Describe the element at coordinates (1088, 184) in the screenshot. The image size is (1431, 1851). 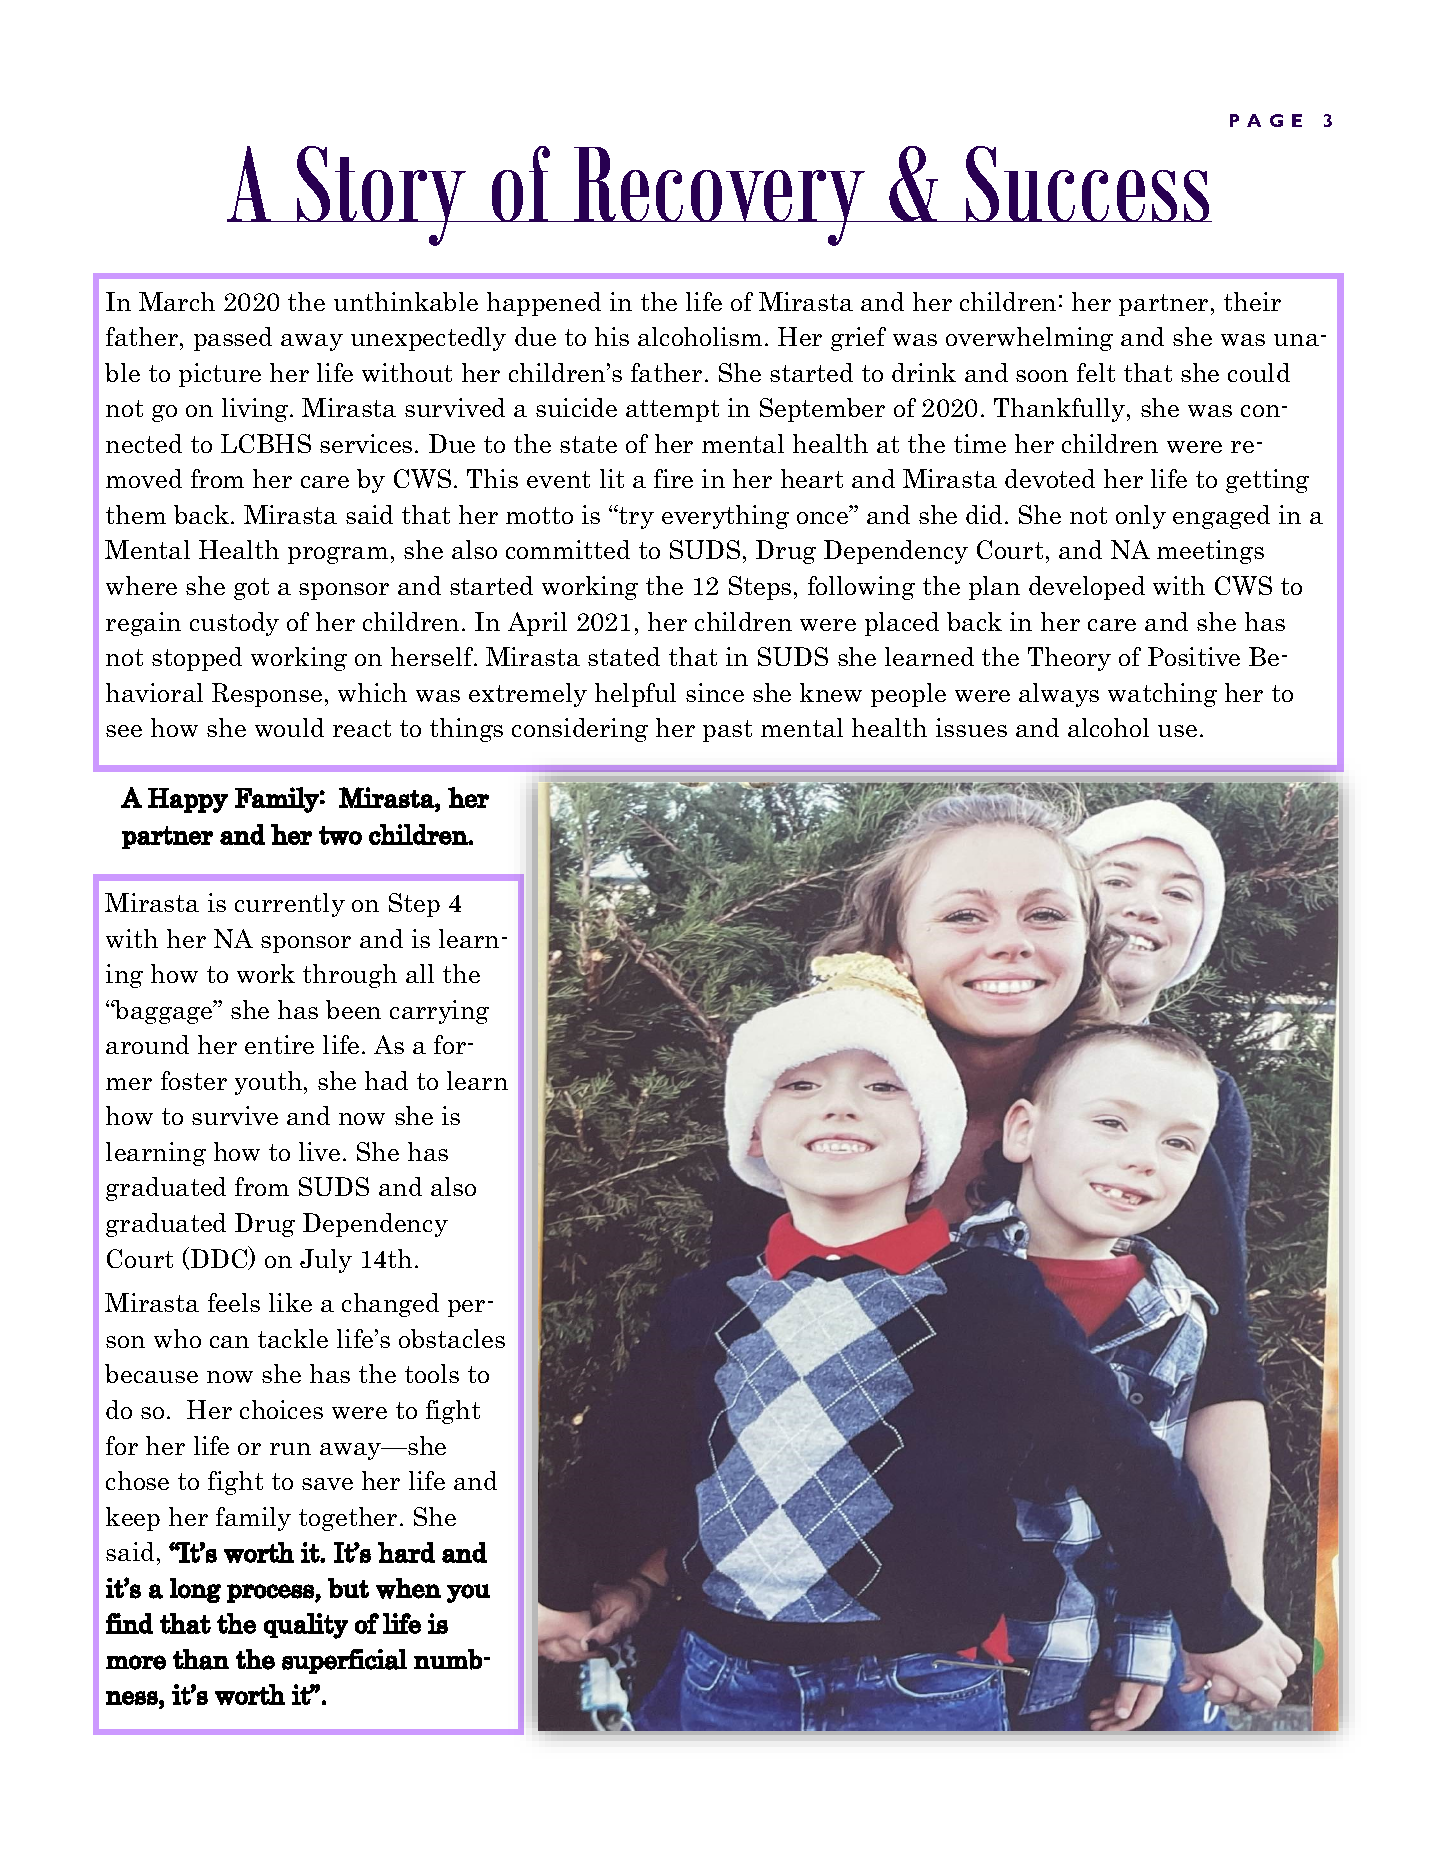
I see `Success` at that location.
